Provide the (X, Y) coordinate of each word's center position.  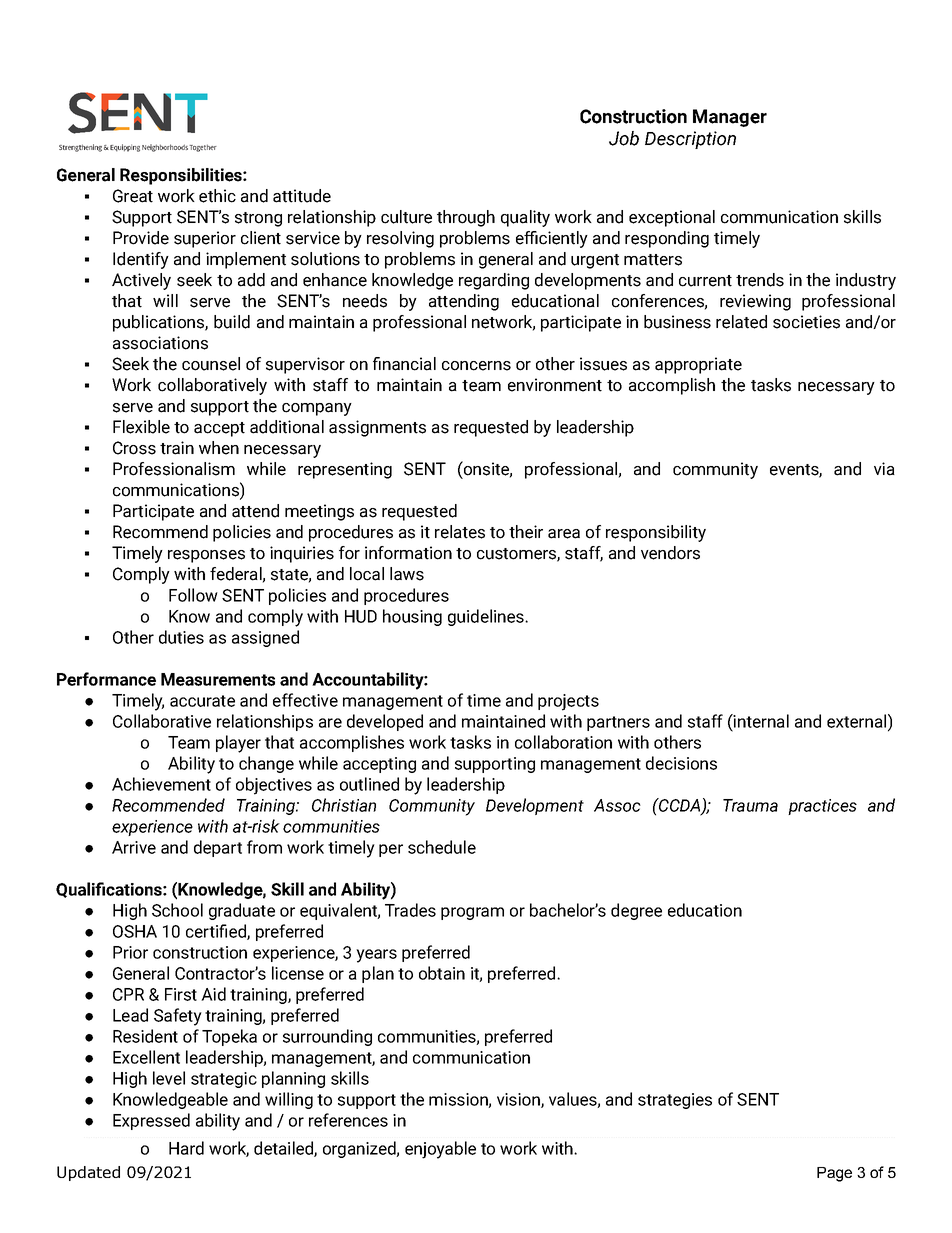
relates (460, 532)
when (219, 448)
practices (822, 807)
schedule (442, 847)
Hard (186, 1148)
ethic (217, 196)
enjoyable (440, 1150)
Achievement (161, 784)
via (884, 469)
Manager (730, 118)
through (466, 218)
